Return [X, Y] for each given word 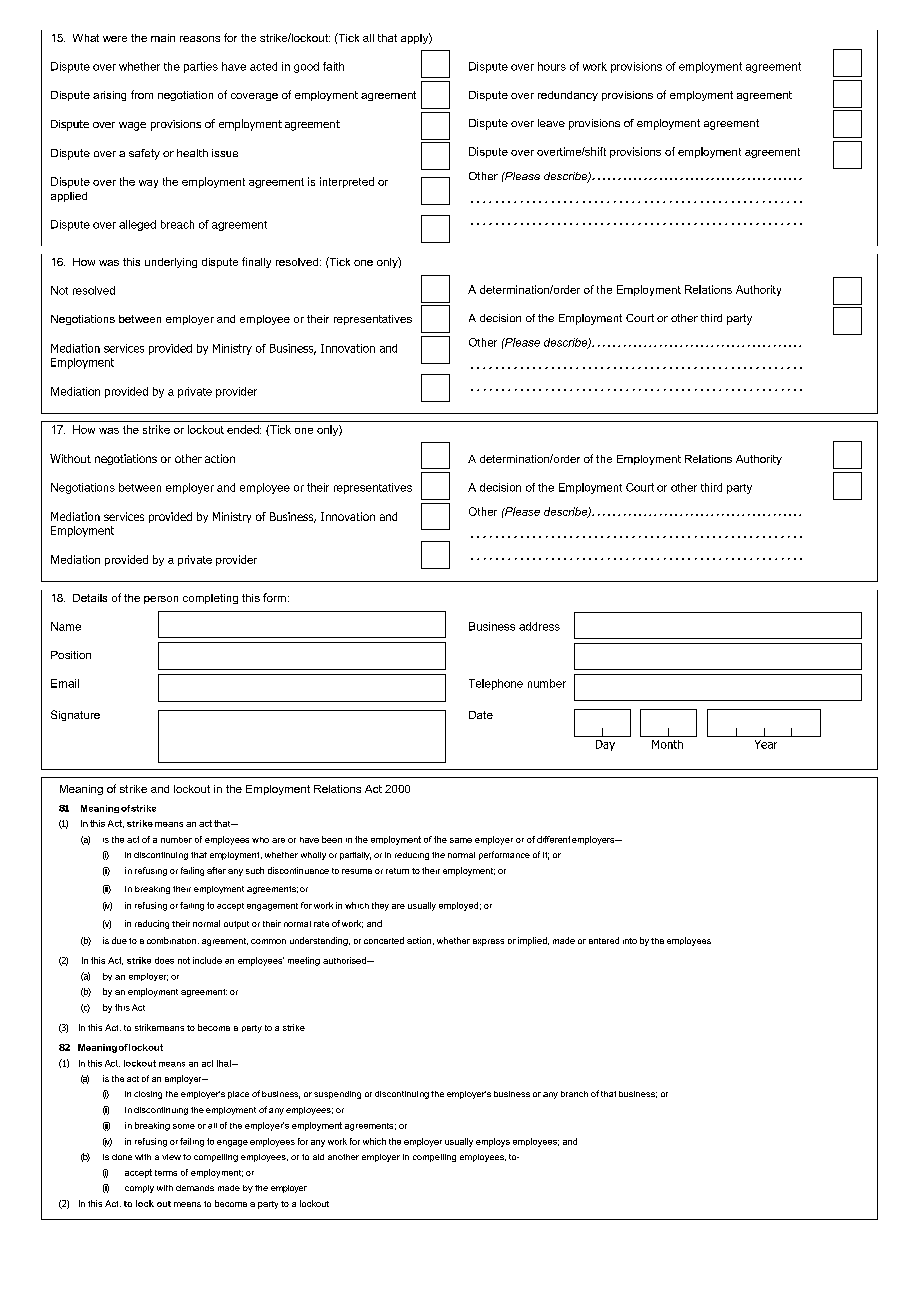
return [397, 871]
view [171, 1157]
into [630, 941]
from [142, 94]
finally [256, 262]
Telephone [496, 684]
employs [493, 1142]
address [539, 626]
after [216, 870]
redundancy [568, 96]
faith [333, 66]
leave [551, 123]
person [161, 600]
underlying [171, 263]
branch [574, 1094]
